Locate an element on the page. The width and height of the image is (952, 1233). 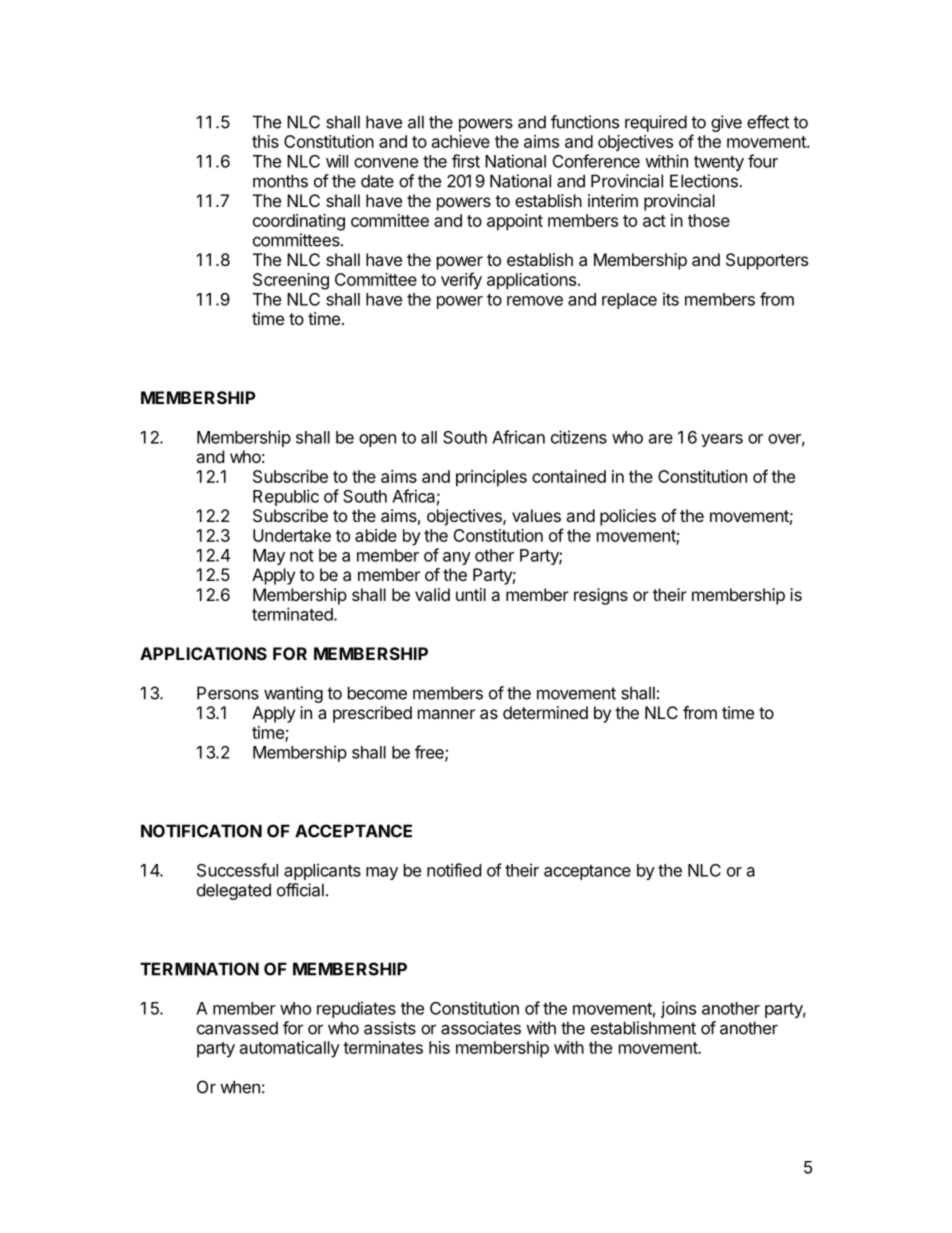
determined is located at coordinates (545, 712).
